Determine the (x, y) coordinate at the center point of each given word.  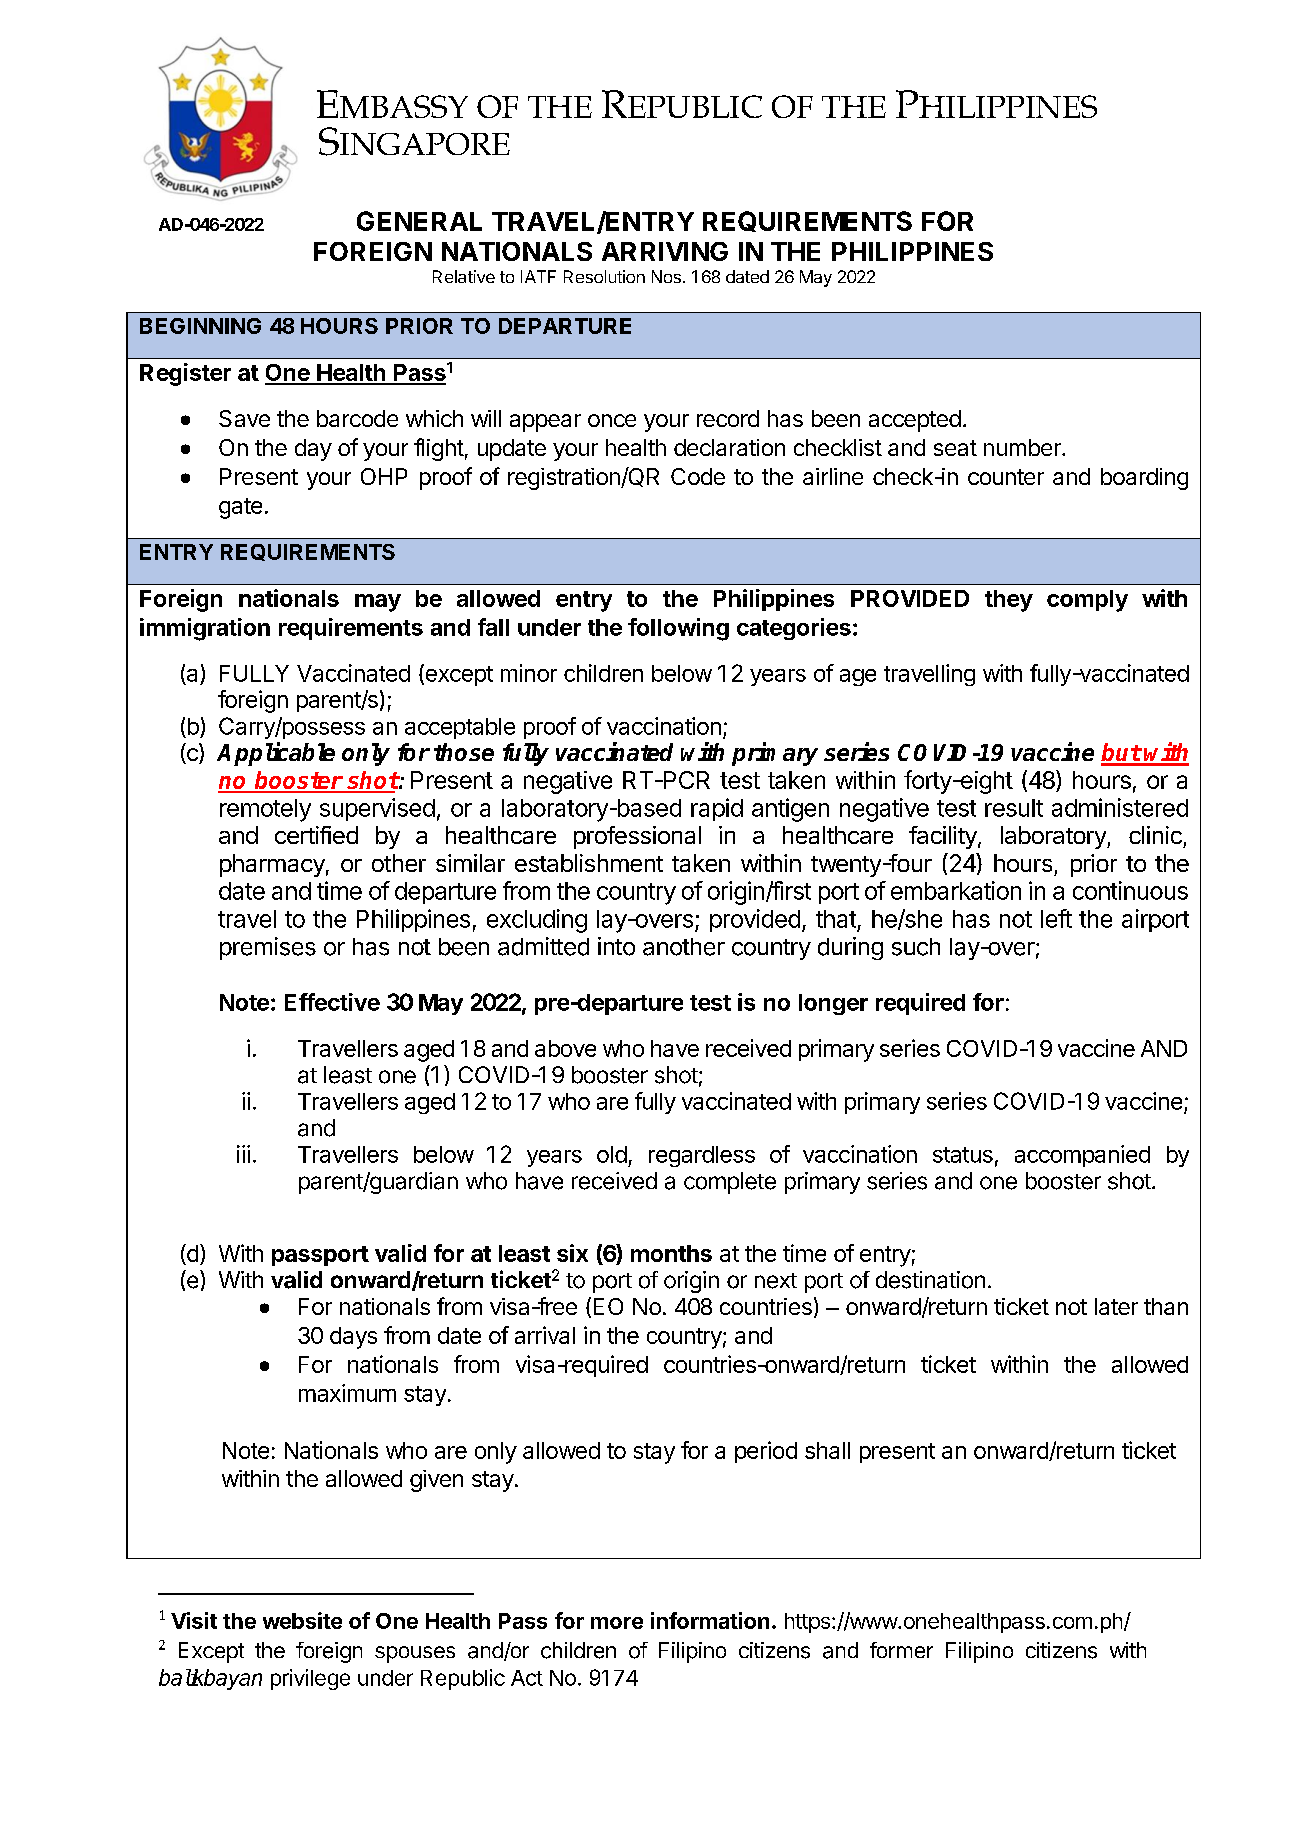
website (302, 1620)
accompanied (1082, 1156)
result (1014, 808)
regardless (702, 1156)
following (678, 629)
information (710, 1620)
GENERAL (419, 221)
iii (243, 1154)
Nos (666, 276)
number (1023, 447)
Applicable (276, 754)
